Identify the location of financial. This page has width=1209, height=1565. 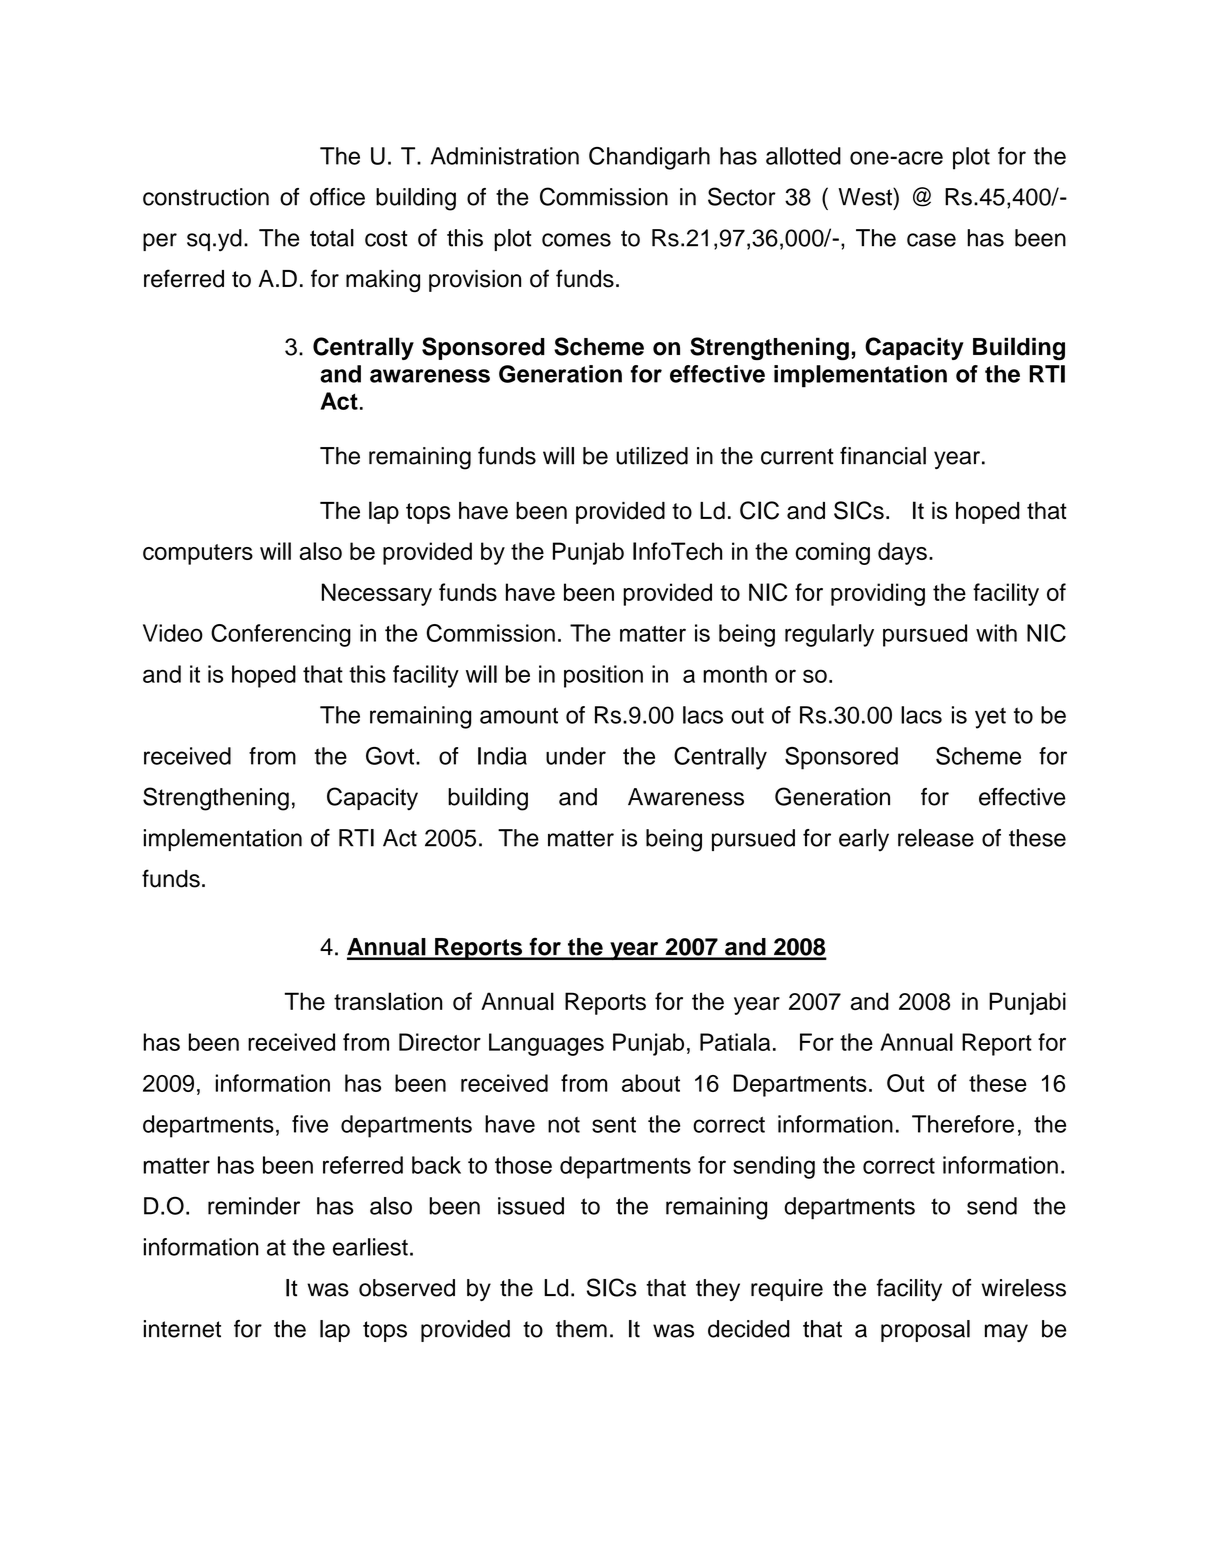
(883, 456).
